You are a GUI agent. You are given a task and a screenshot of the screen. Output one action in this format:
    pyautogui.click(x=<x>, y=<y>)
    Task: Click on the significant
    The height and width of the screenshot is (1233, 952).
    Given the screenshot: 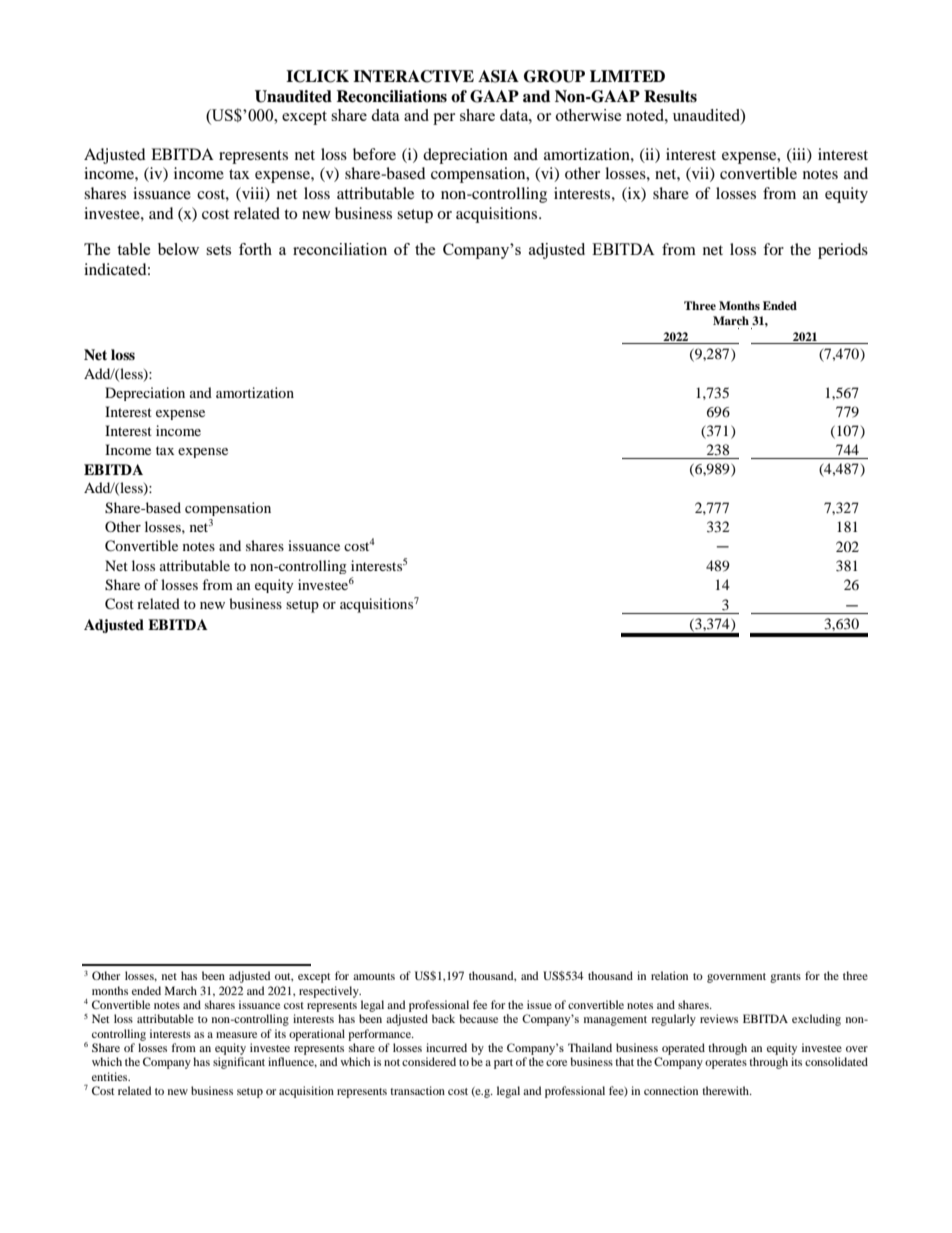 What is the action you would take?
    pyautogui.click(x=239, y=1063)
